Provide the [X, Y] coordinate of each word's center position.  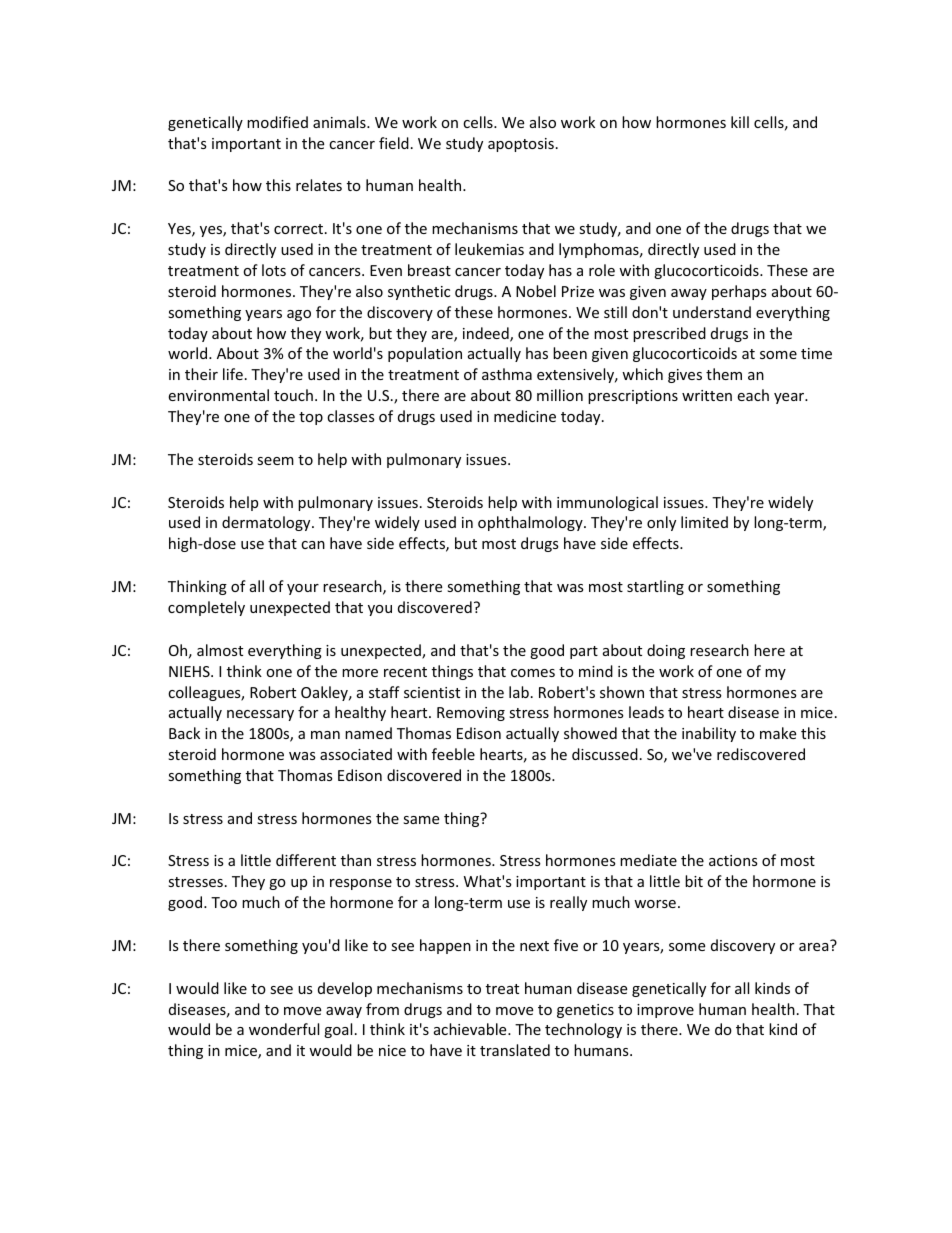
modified [277, 122]
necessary [260, 715]
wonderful [284, 1029]
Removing [471, 714]
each [753, 395]
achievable [471, 1029]
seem [275, 461]
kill [740, 122]
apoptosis [521, 145]
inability [709, 734]
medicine [525, 416]
